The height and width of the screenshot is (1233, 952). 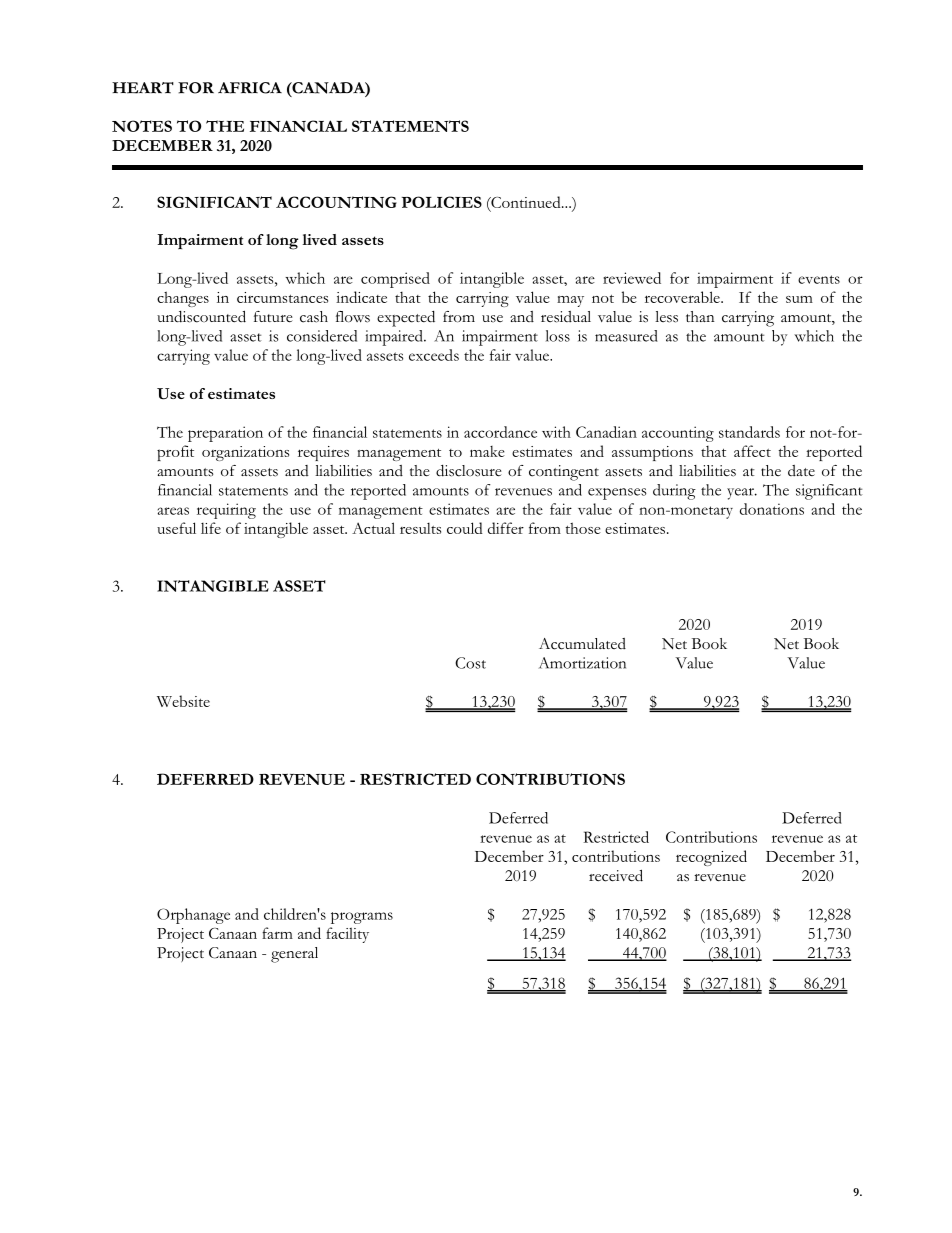 What do you see at coordinates (819, 279) in the screenshot?
I see `events` at bounding box center [819, 279].
